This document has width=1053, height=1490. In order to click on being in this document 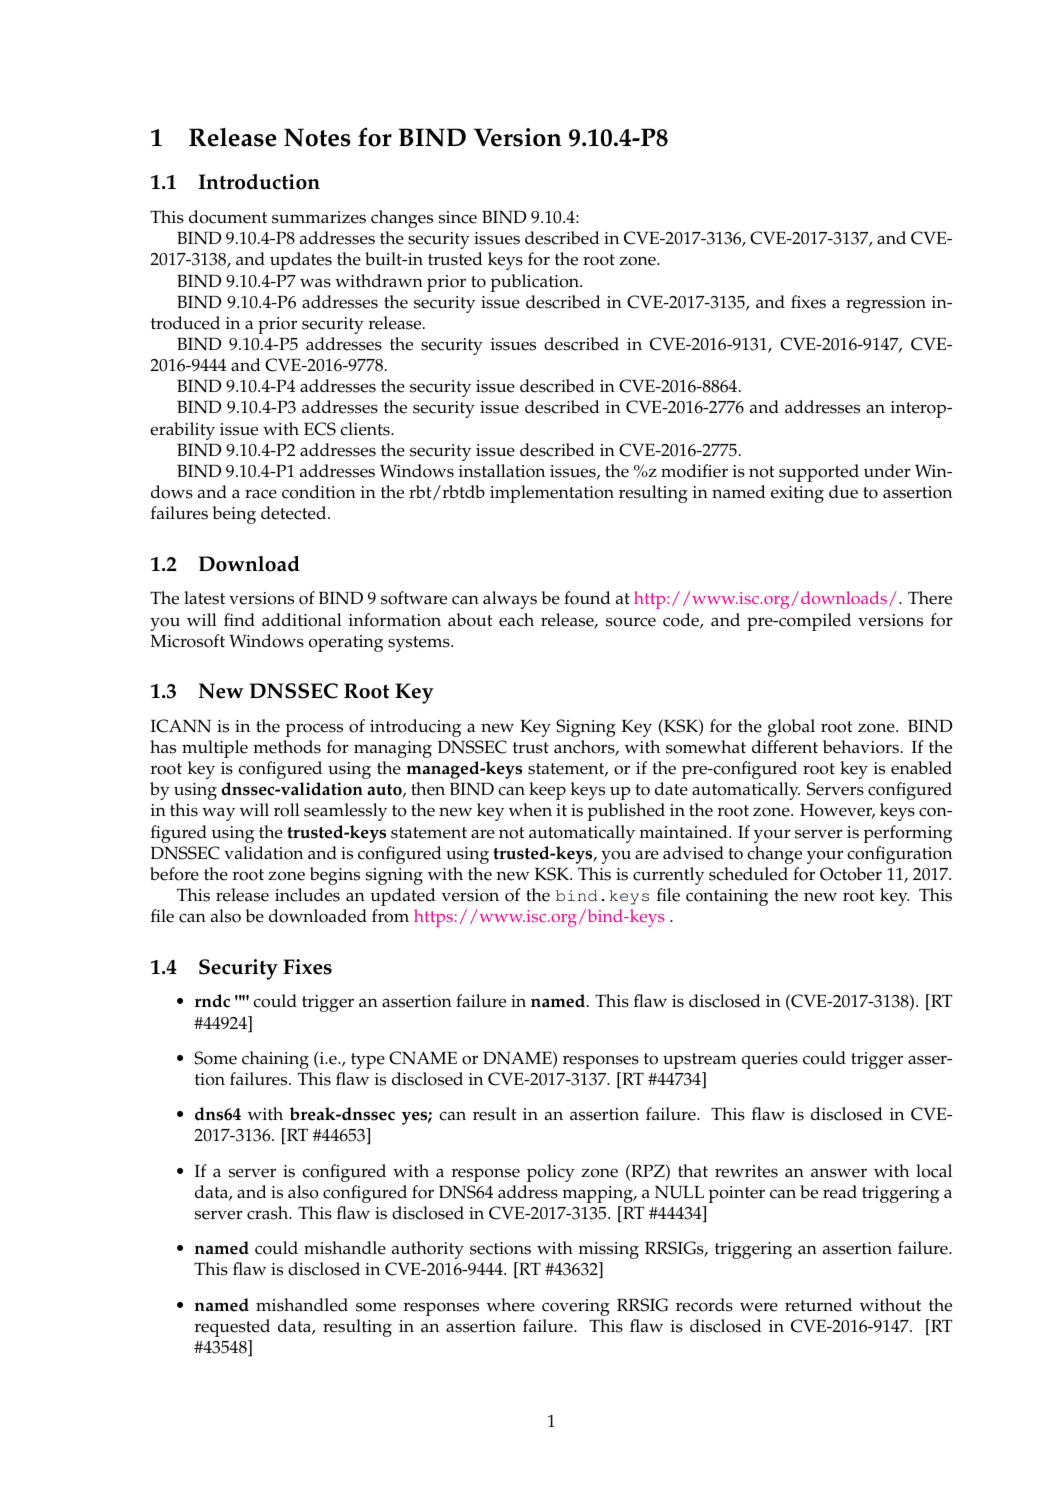, I will do `click(234, 515)`.
